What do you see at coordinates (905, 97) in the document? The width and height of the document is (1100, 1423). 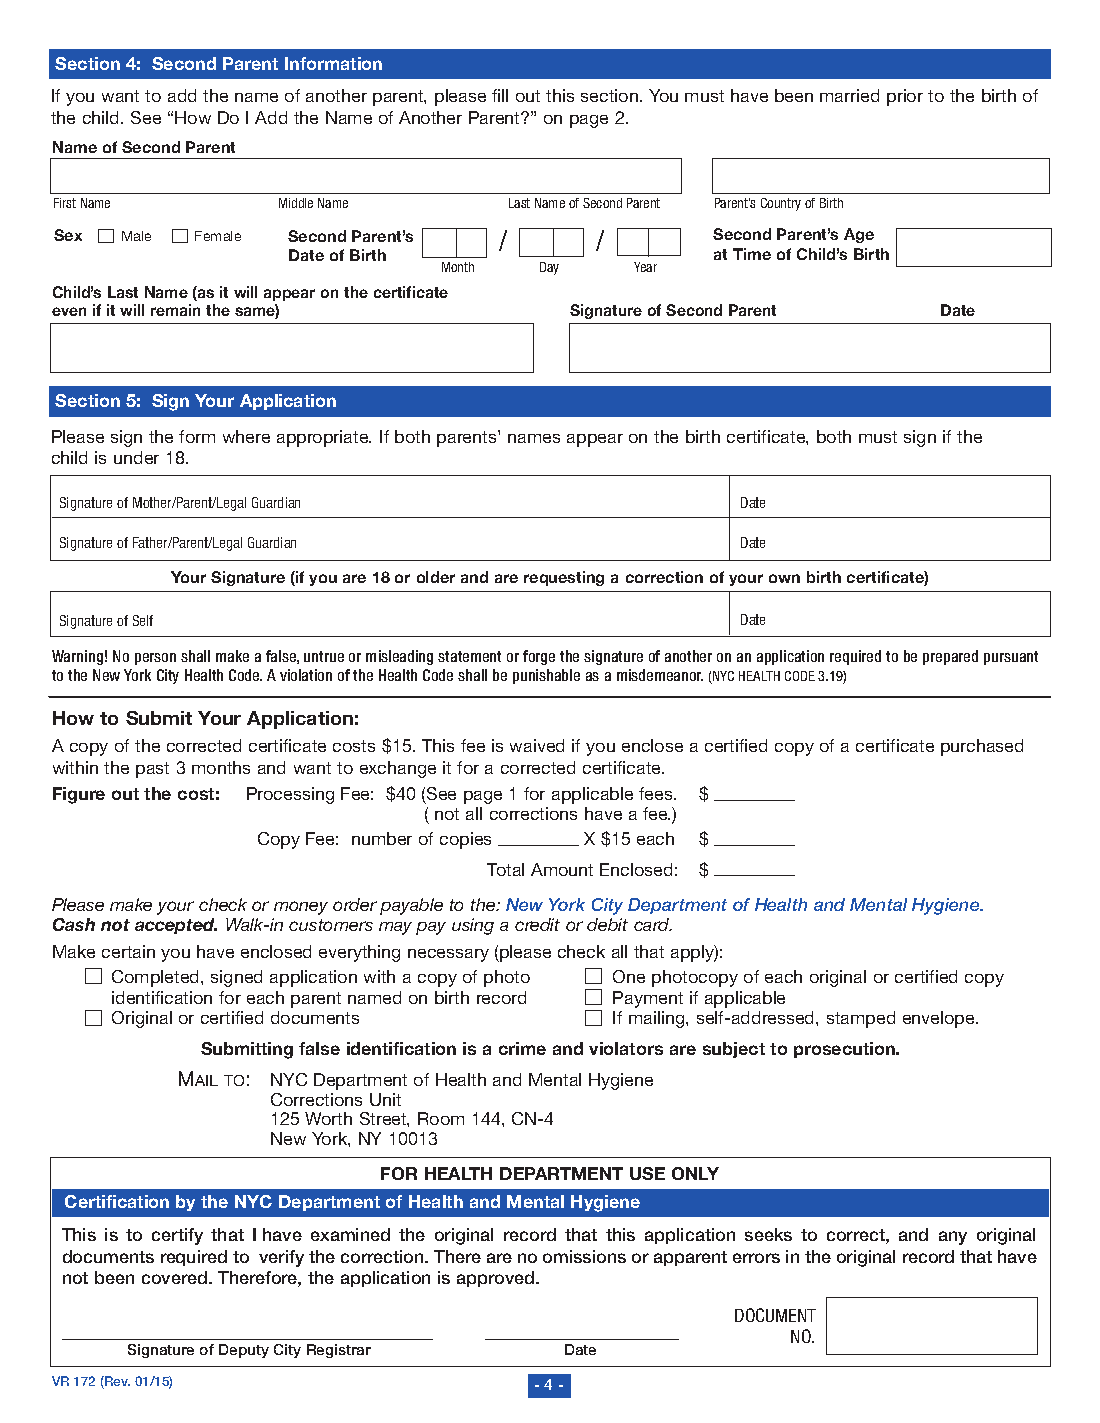 I see `prior` at bounding box center [905, 97].
